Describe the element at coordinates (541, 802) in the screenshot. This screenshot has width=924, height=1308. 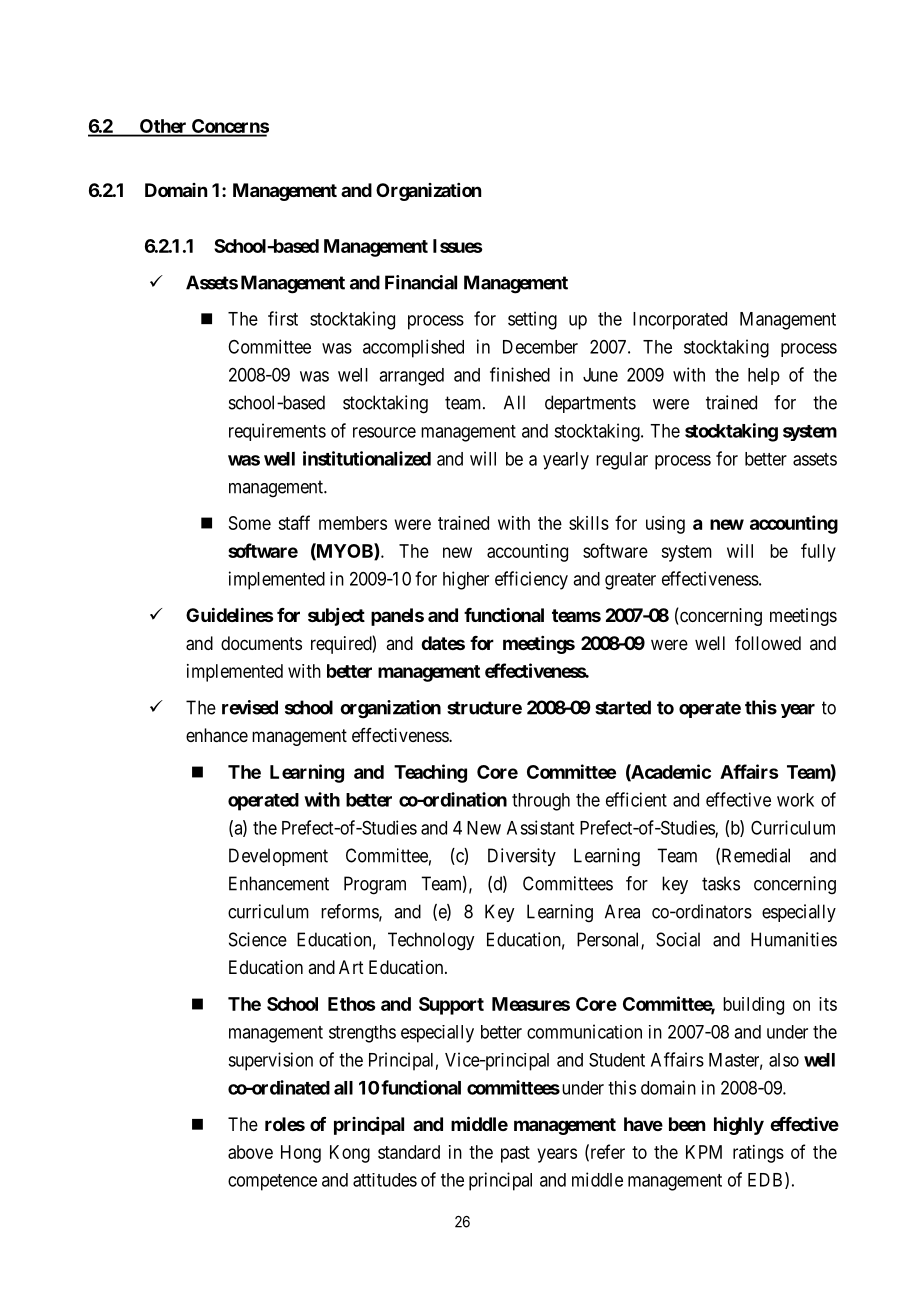
I see `through` at that location.
